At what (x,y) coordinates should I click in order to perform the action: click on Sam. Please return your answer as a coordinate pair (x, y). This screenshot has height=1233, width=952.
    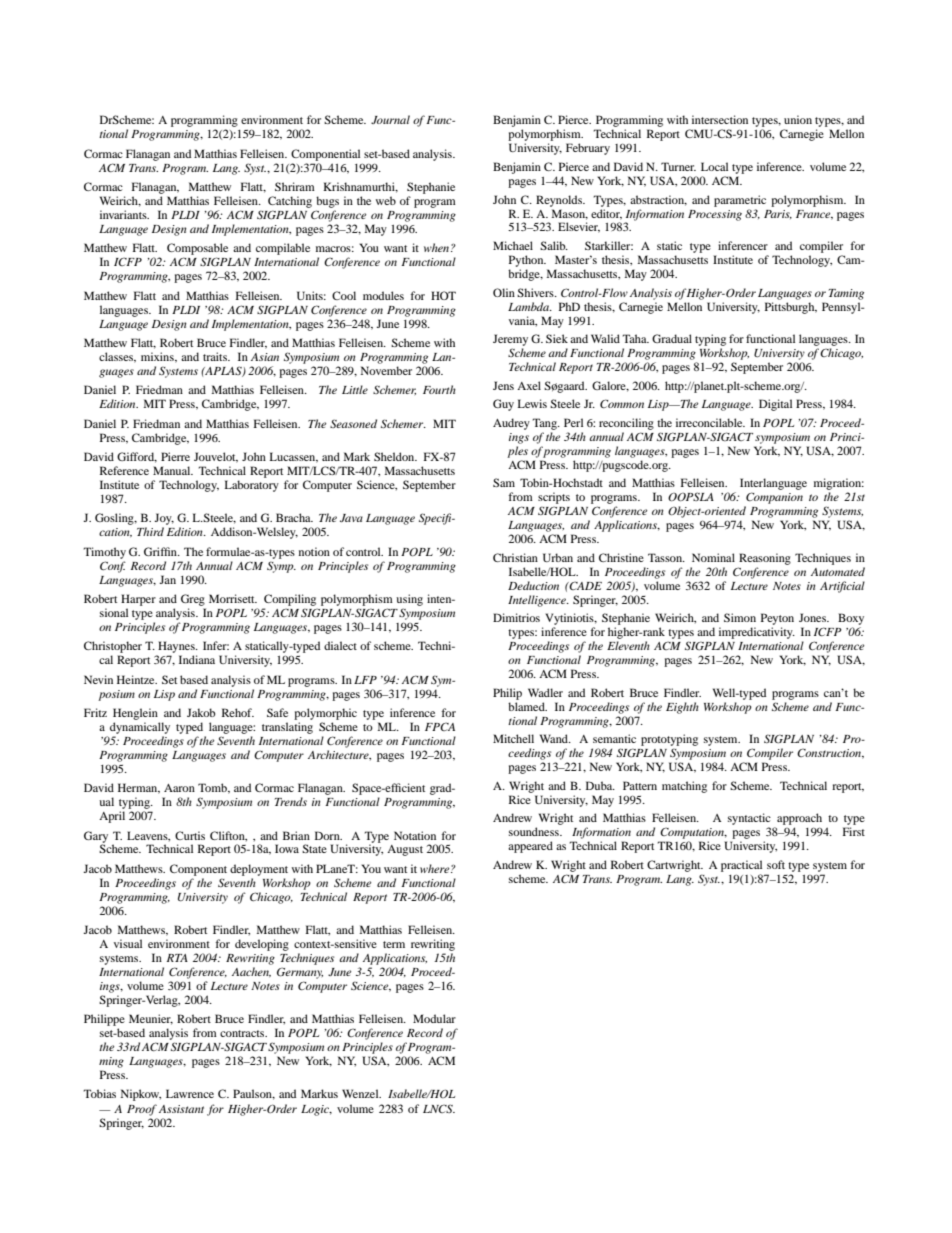
    Looking at the image, I should click on (504, 482).
